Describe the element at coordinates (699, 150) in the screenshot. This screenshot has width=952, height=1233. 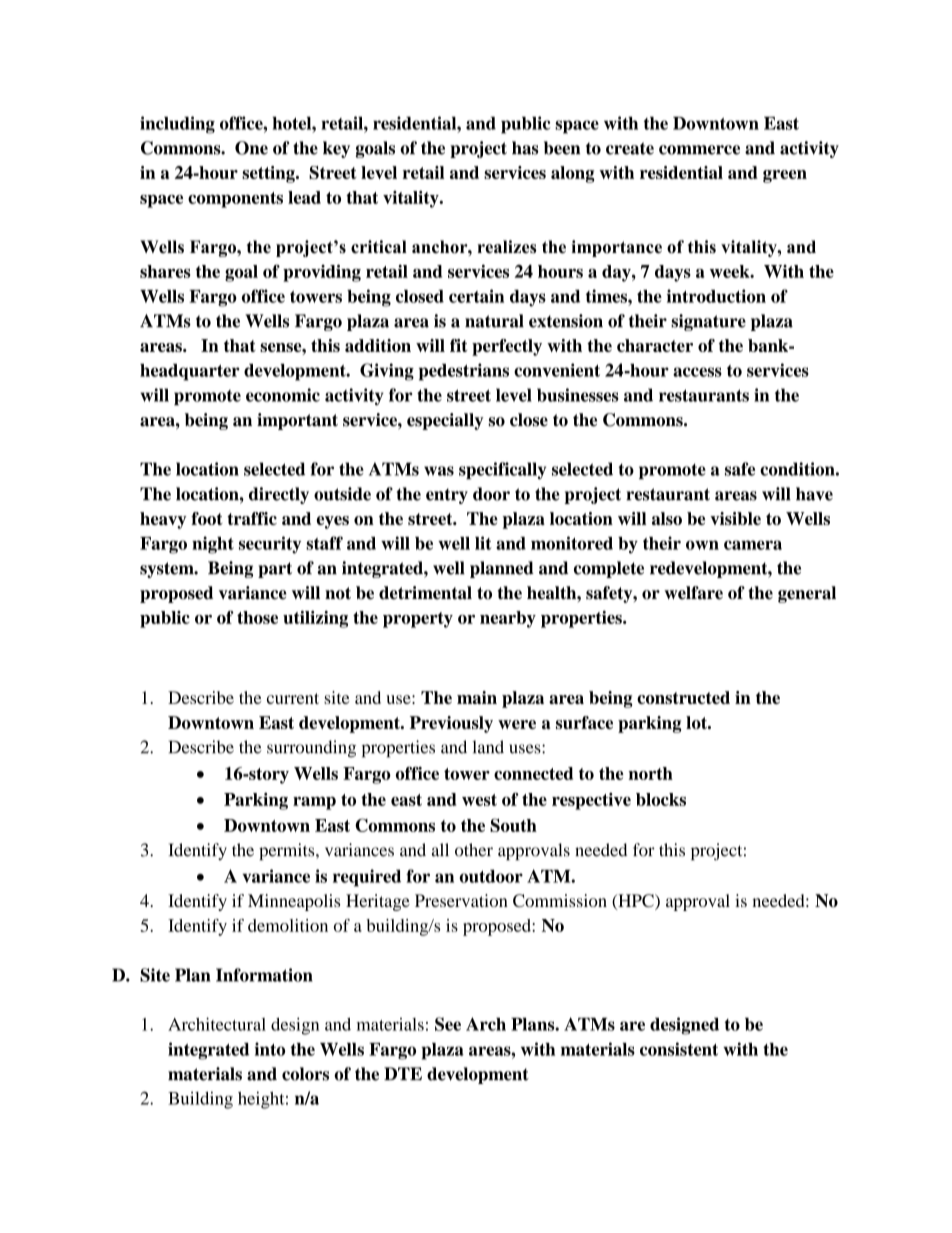
I see `commerce` at that location.
